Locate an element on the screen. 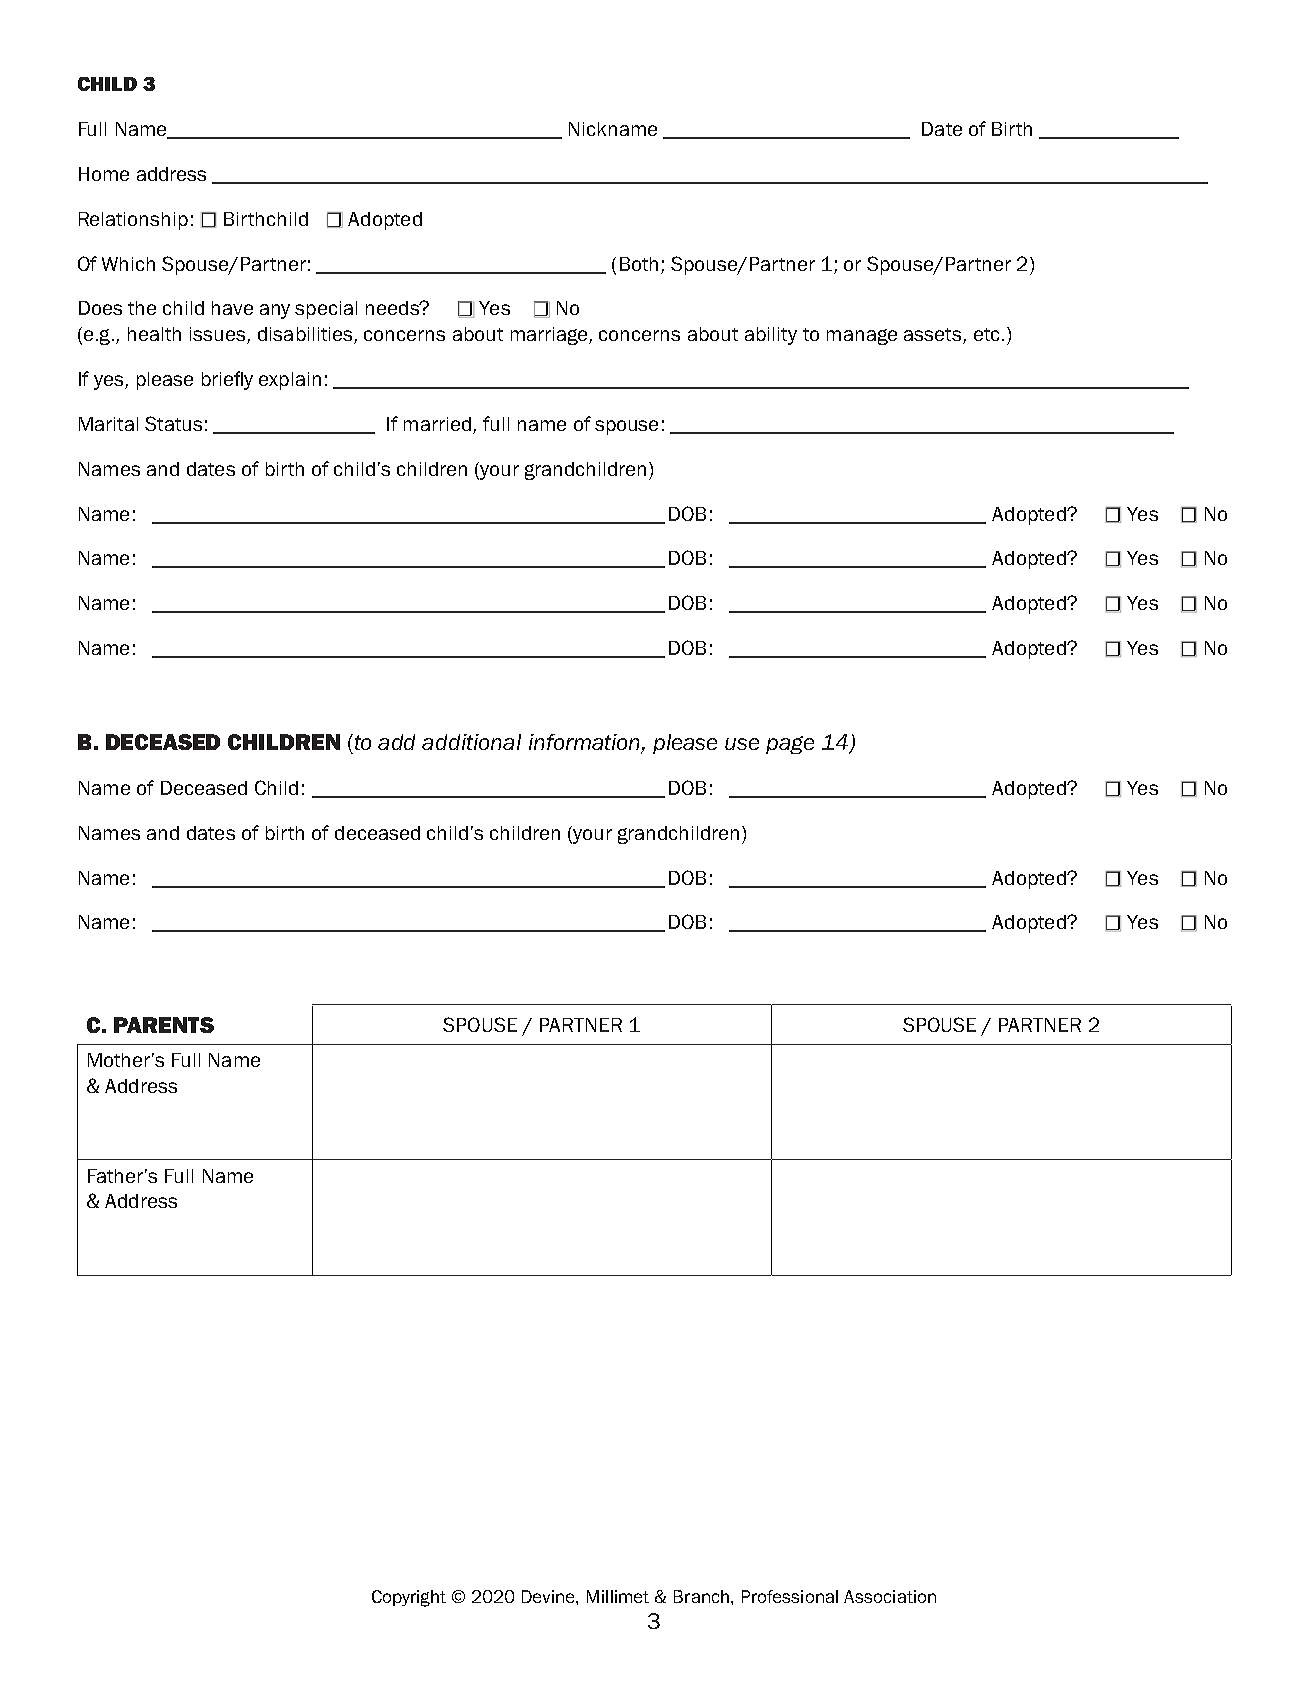 Image resolution: width=1308 pixels, height=1692 pixels. PARENTS is located at coordinates (164, 1025).
